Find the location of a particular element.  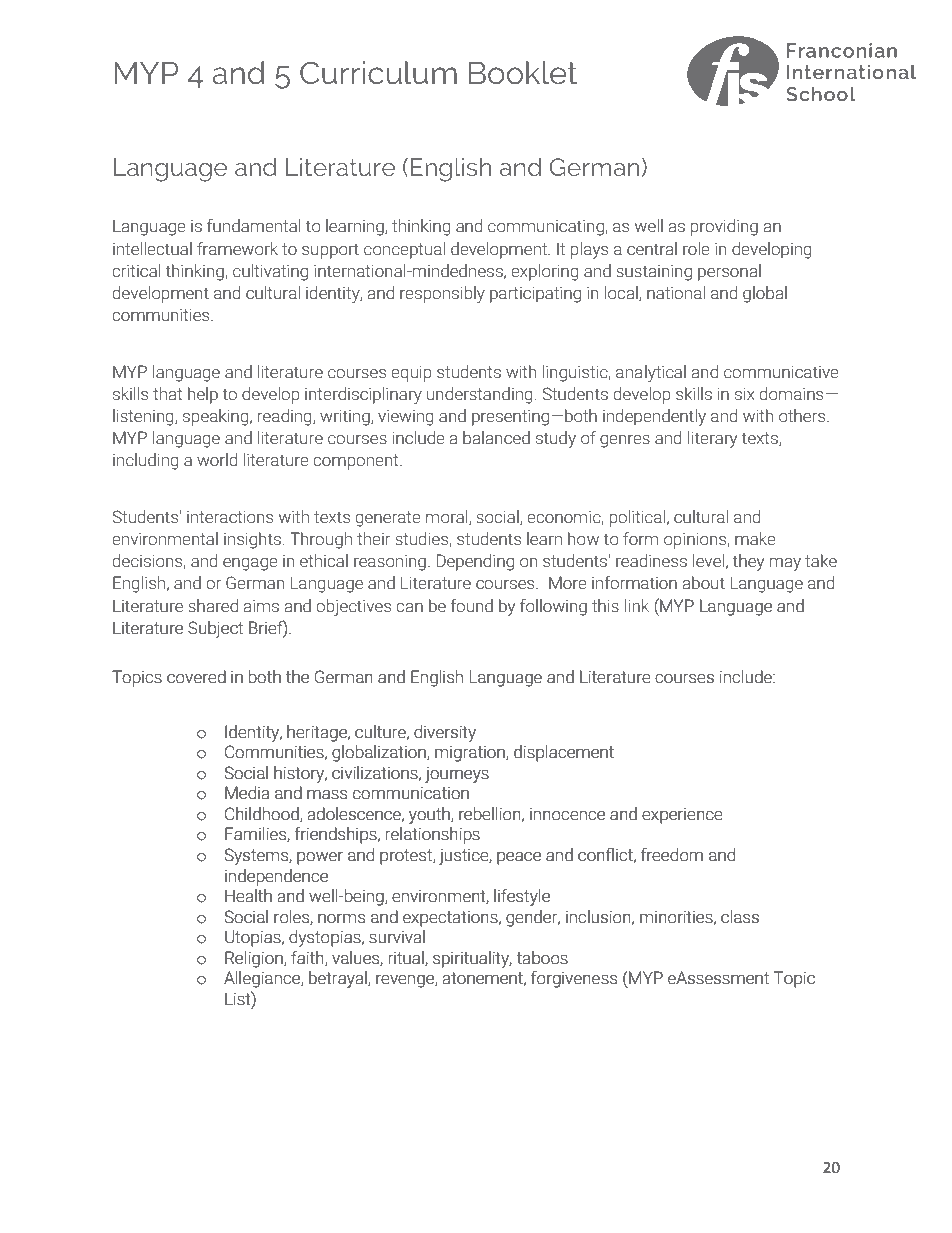

Booklet is located at coordinates (523, 73).
